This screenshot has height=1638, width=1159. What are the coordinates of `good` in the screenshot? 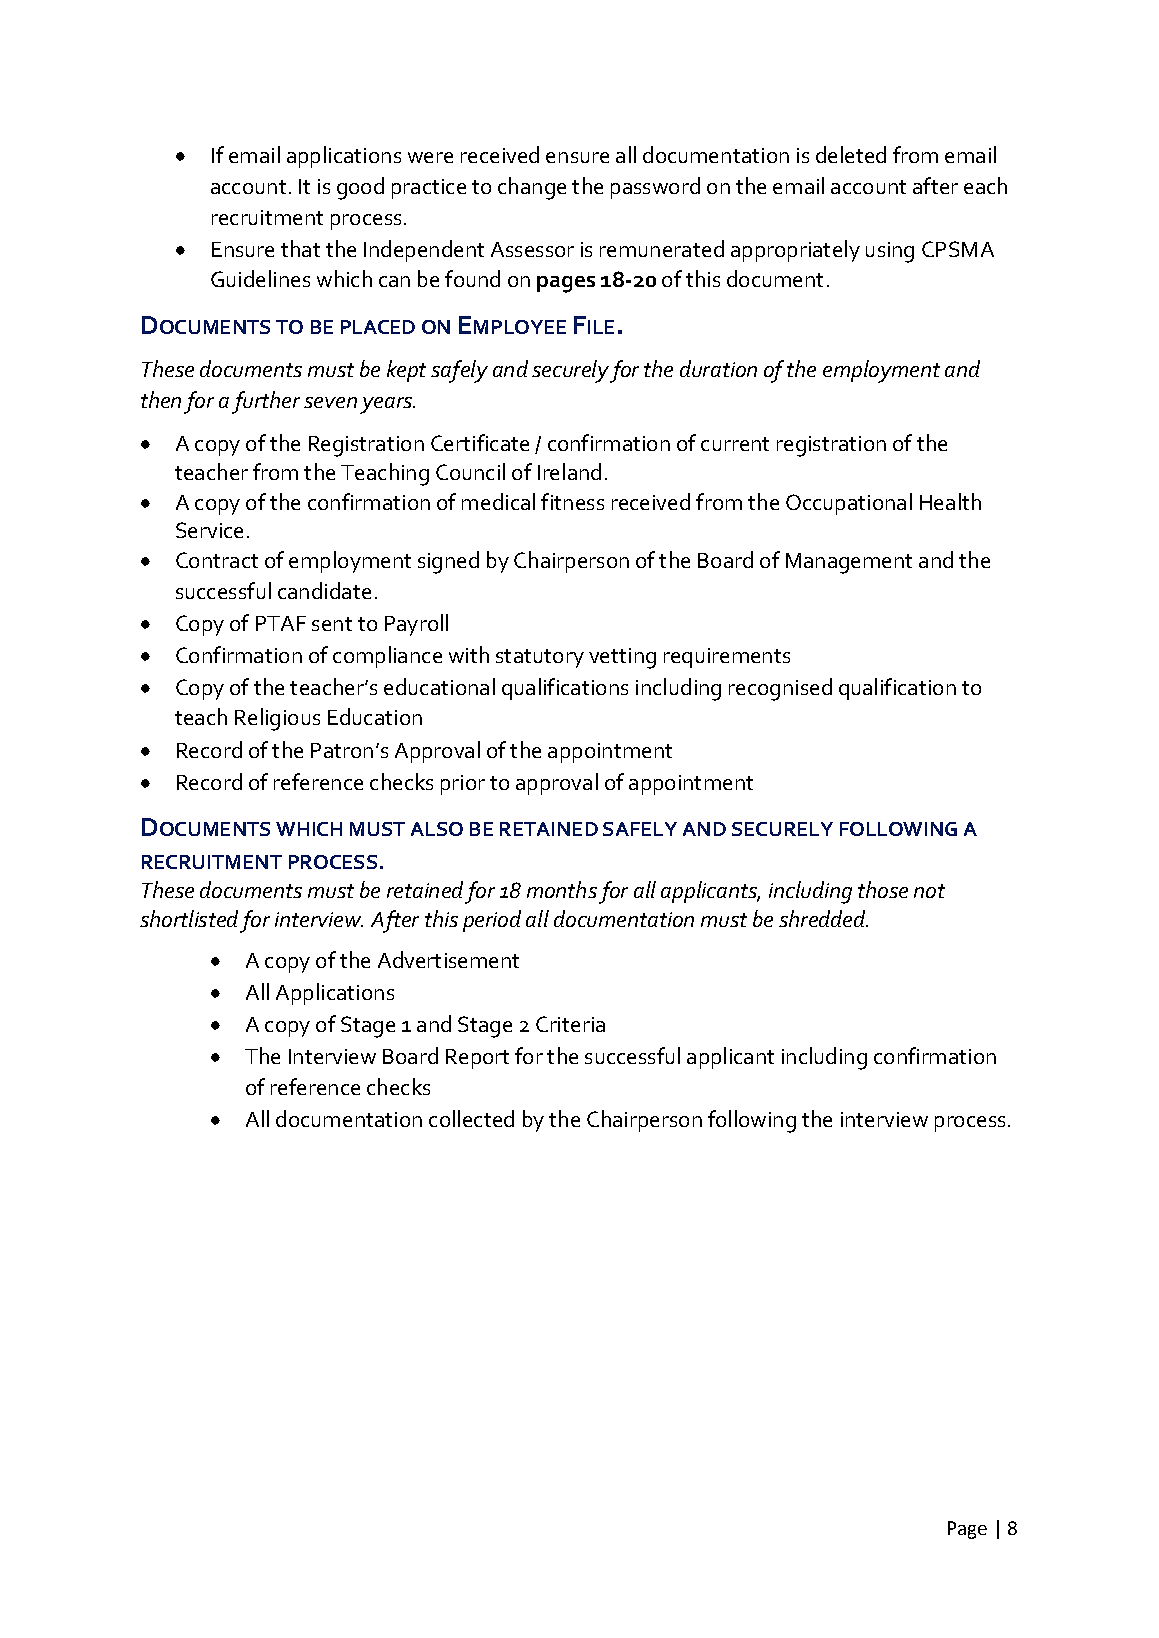 It's located at (360, 188).
